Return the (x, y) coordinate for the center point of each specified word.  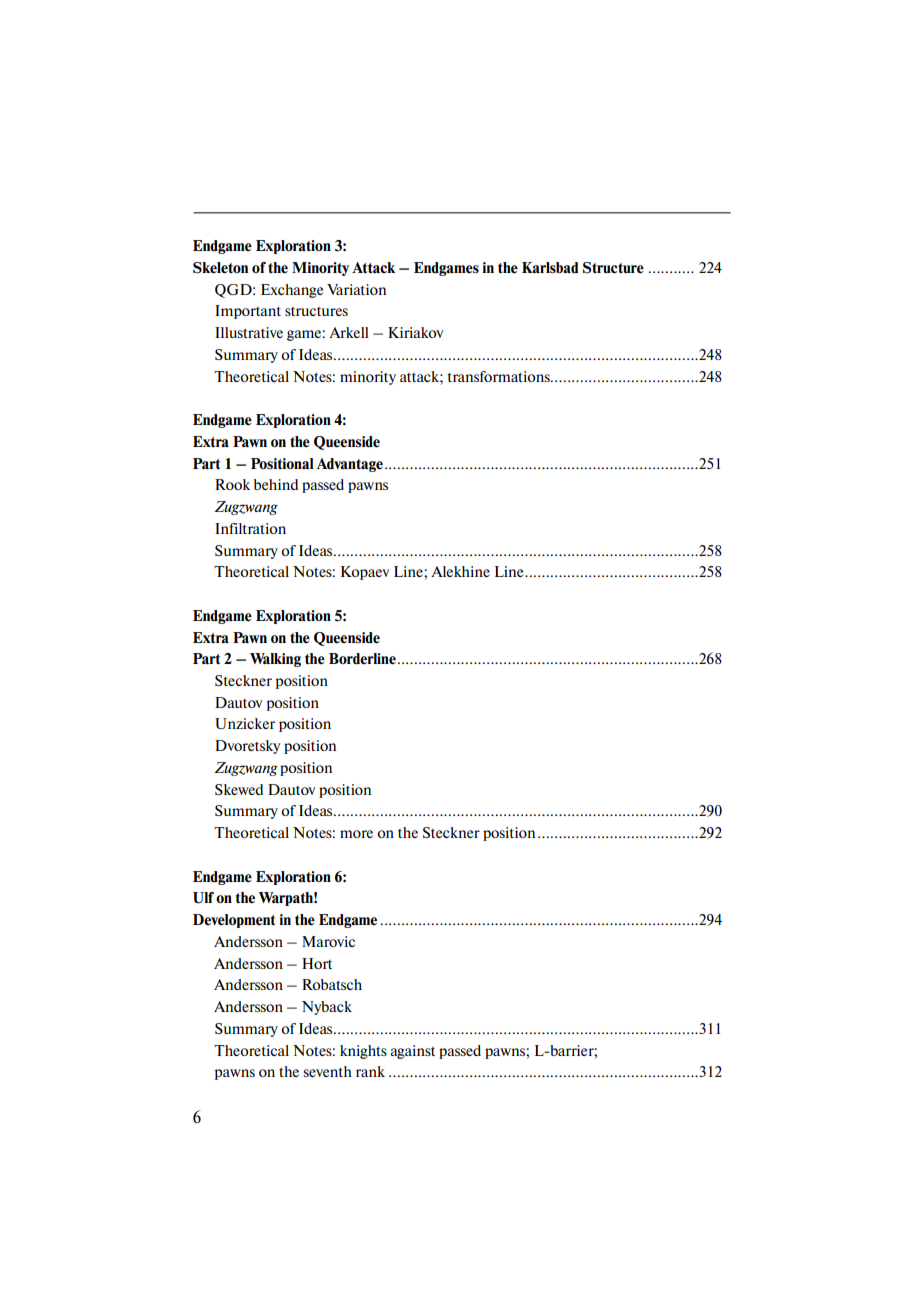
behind (276, 484)
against (412, 1052)
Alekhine (460, 571)
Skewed (239, 789)
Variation (356, 289)
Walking (275, 660)
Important (248, 312)
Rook (232, 484)
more (356, 834)
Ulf (203, 898)
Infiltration (250, 528)
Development (234, 921)
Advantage (350, 465)
